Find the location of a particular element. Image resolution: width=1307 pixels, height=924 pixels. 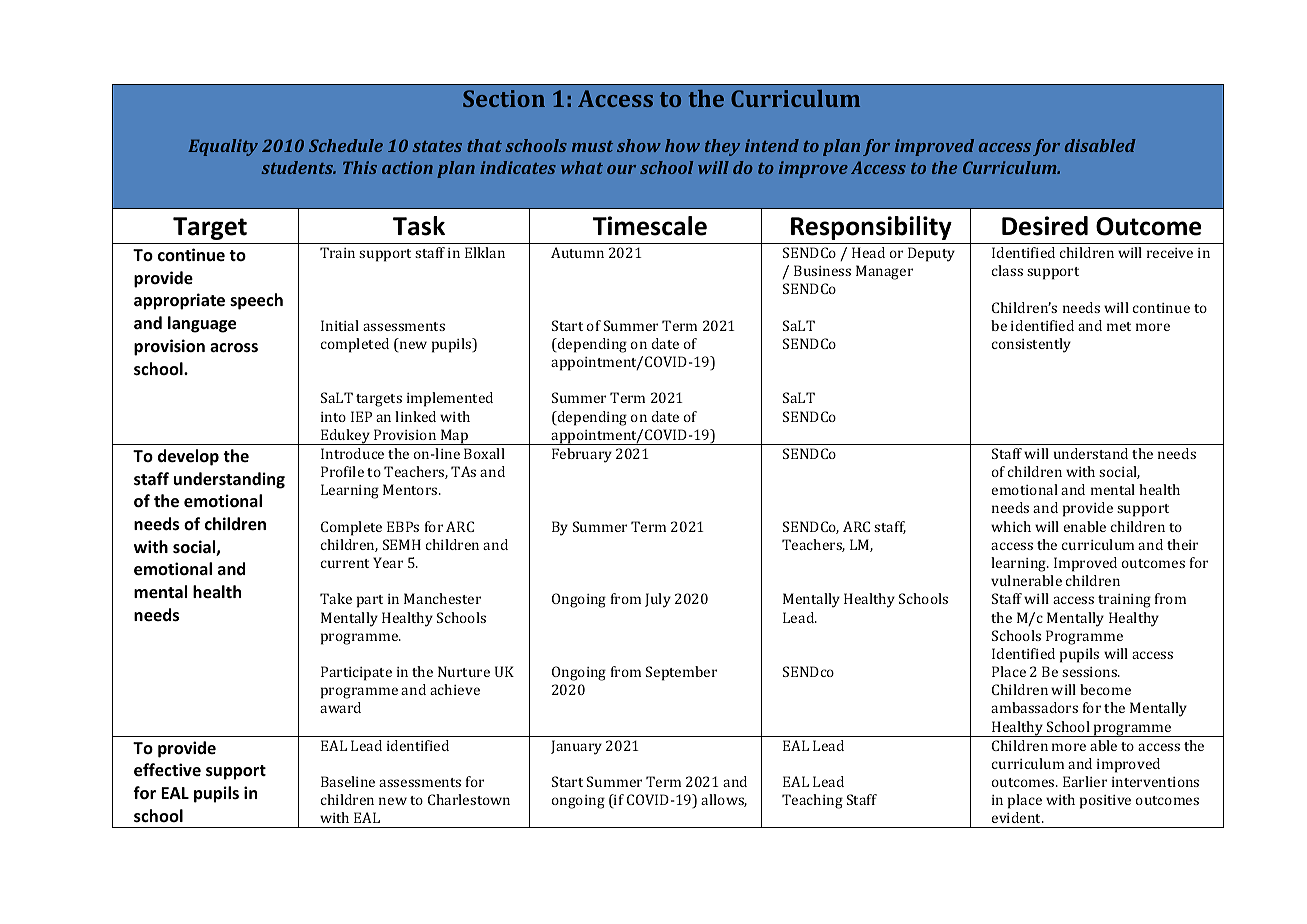

February is located at coordinates (582, 455).
